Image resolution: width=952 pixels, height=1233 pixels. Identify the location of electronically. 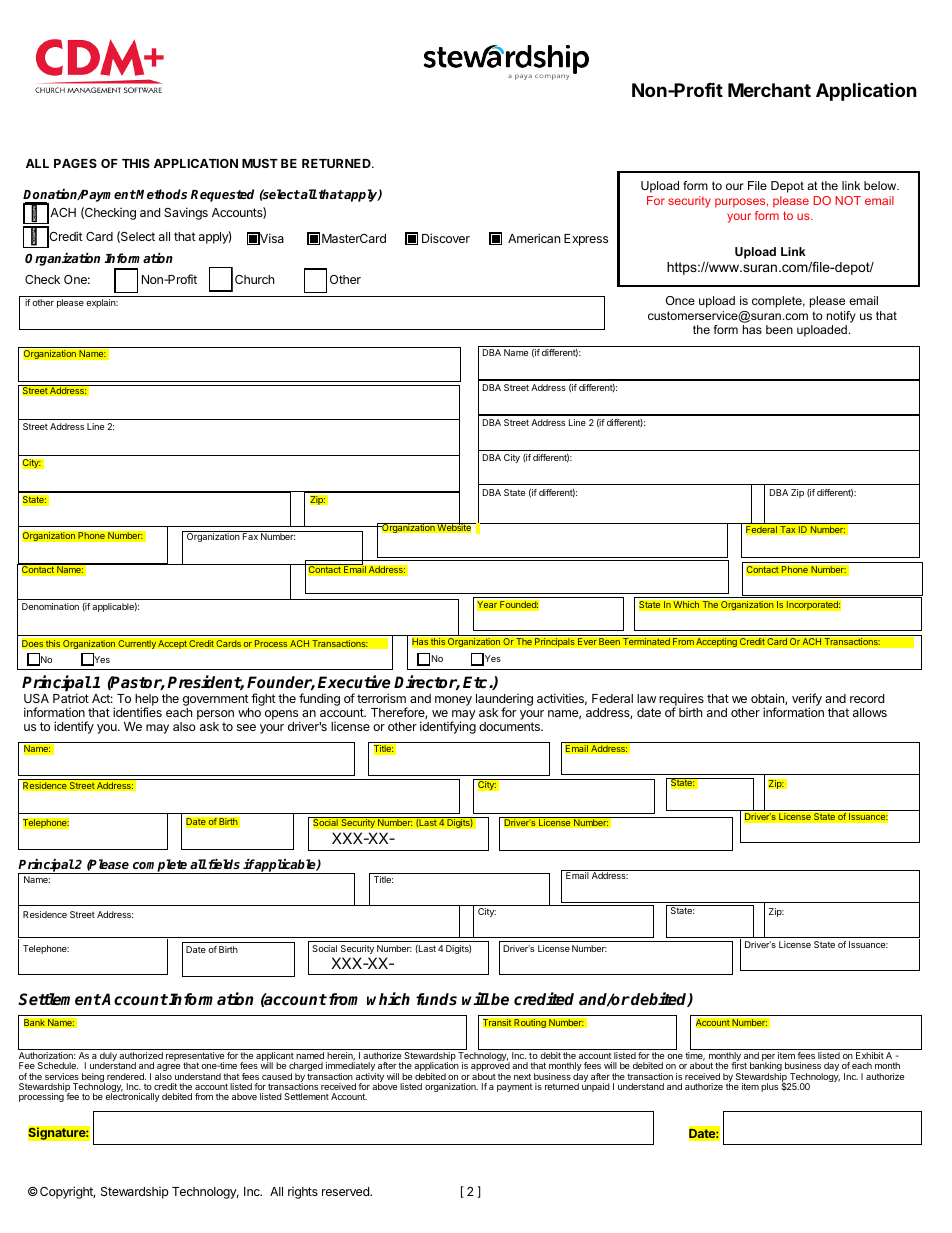
(132, 1097).
